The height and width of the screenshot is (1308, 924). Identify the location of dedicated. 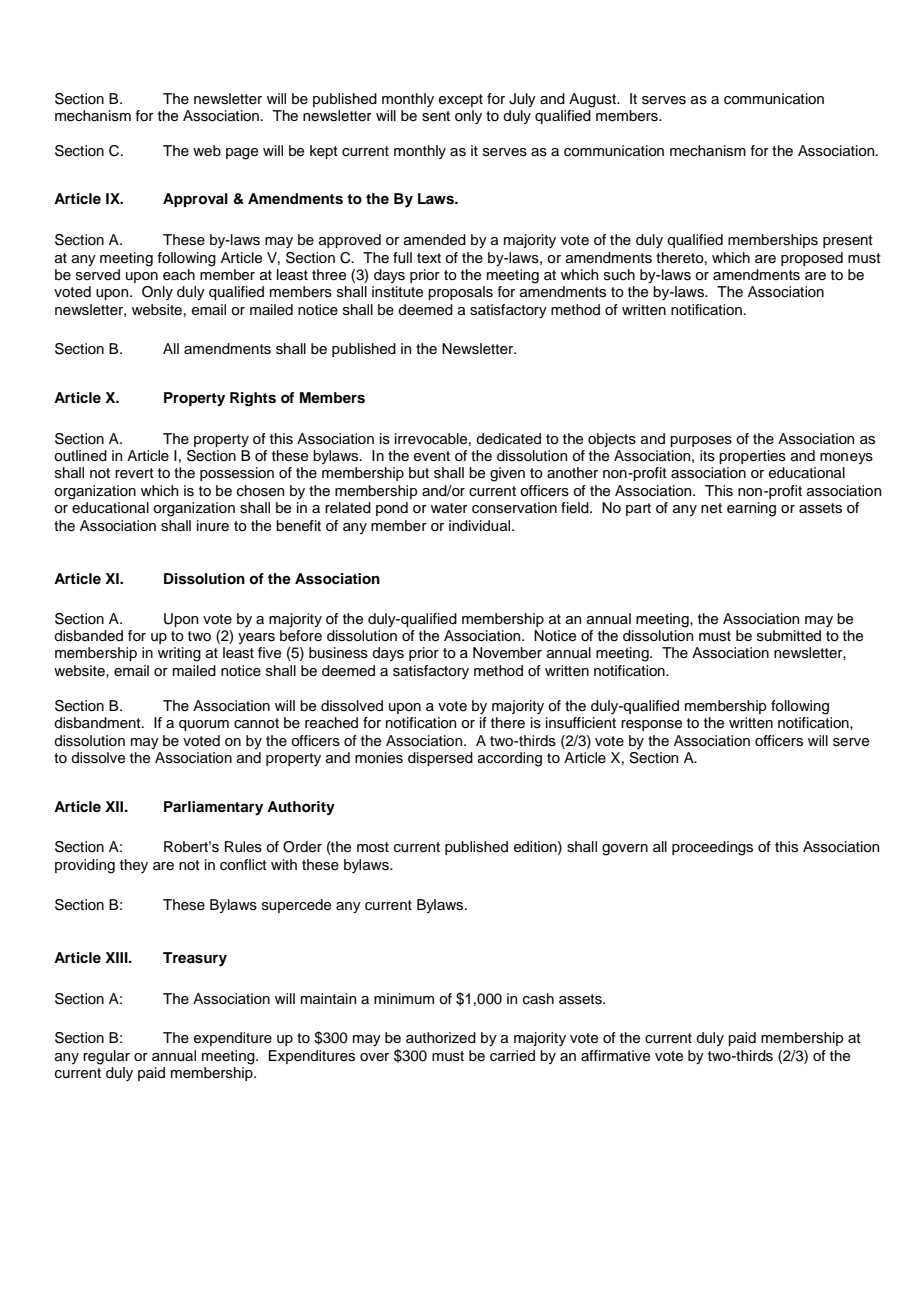
(508, 439).
